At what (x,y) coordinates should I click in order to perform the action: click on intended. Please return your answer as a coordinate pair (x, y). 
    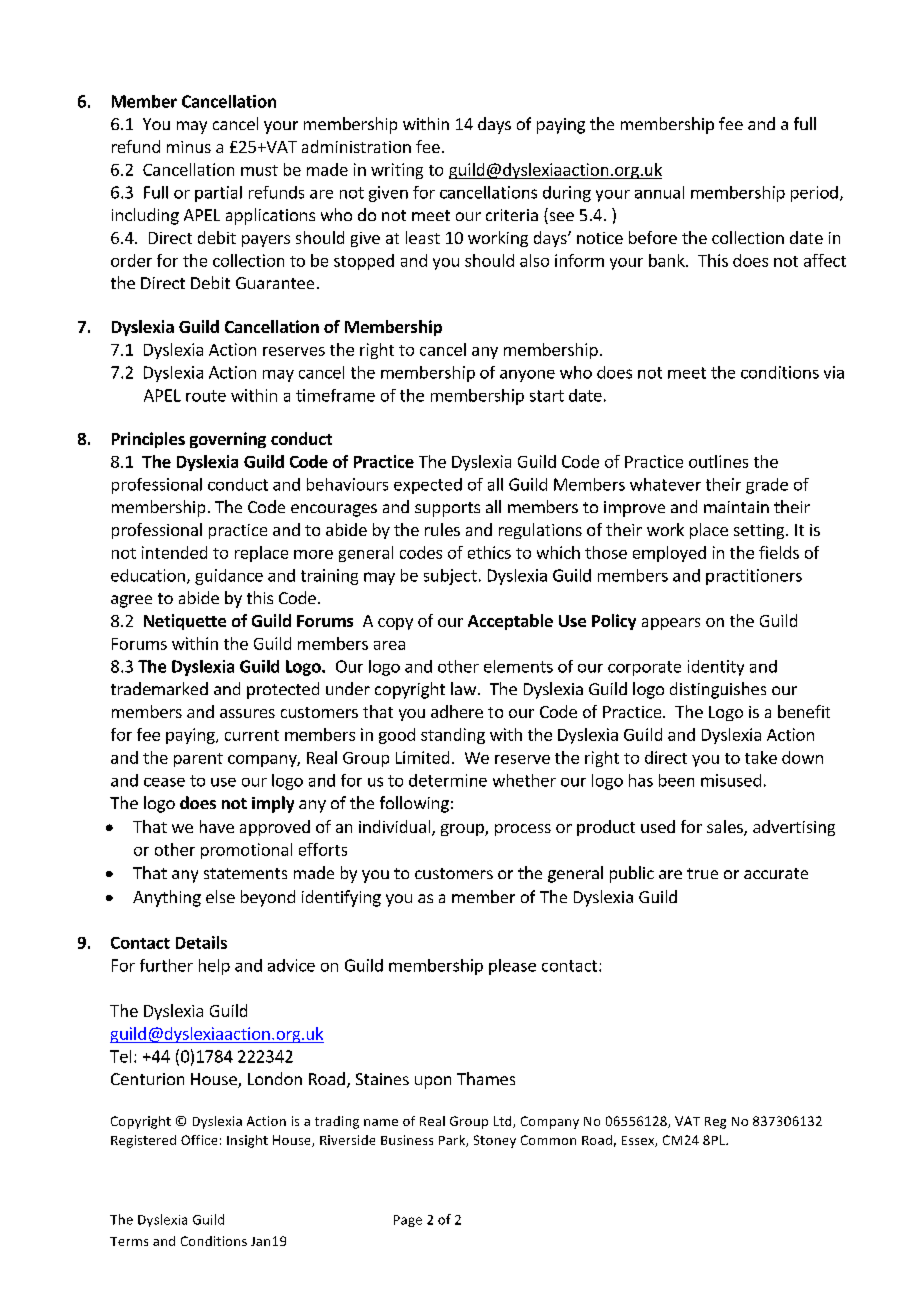
    Looking at the image, I should click on (174, 552).
